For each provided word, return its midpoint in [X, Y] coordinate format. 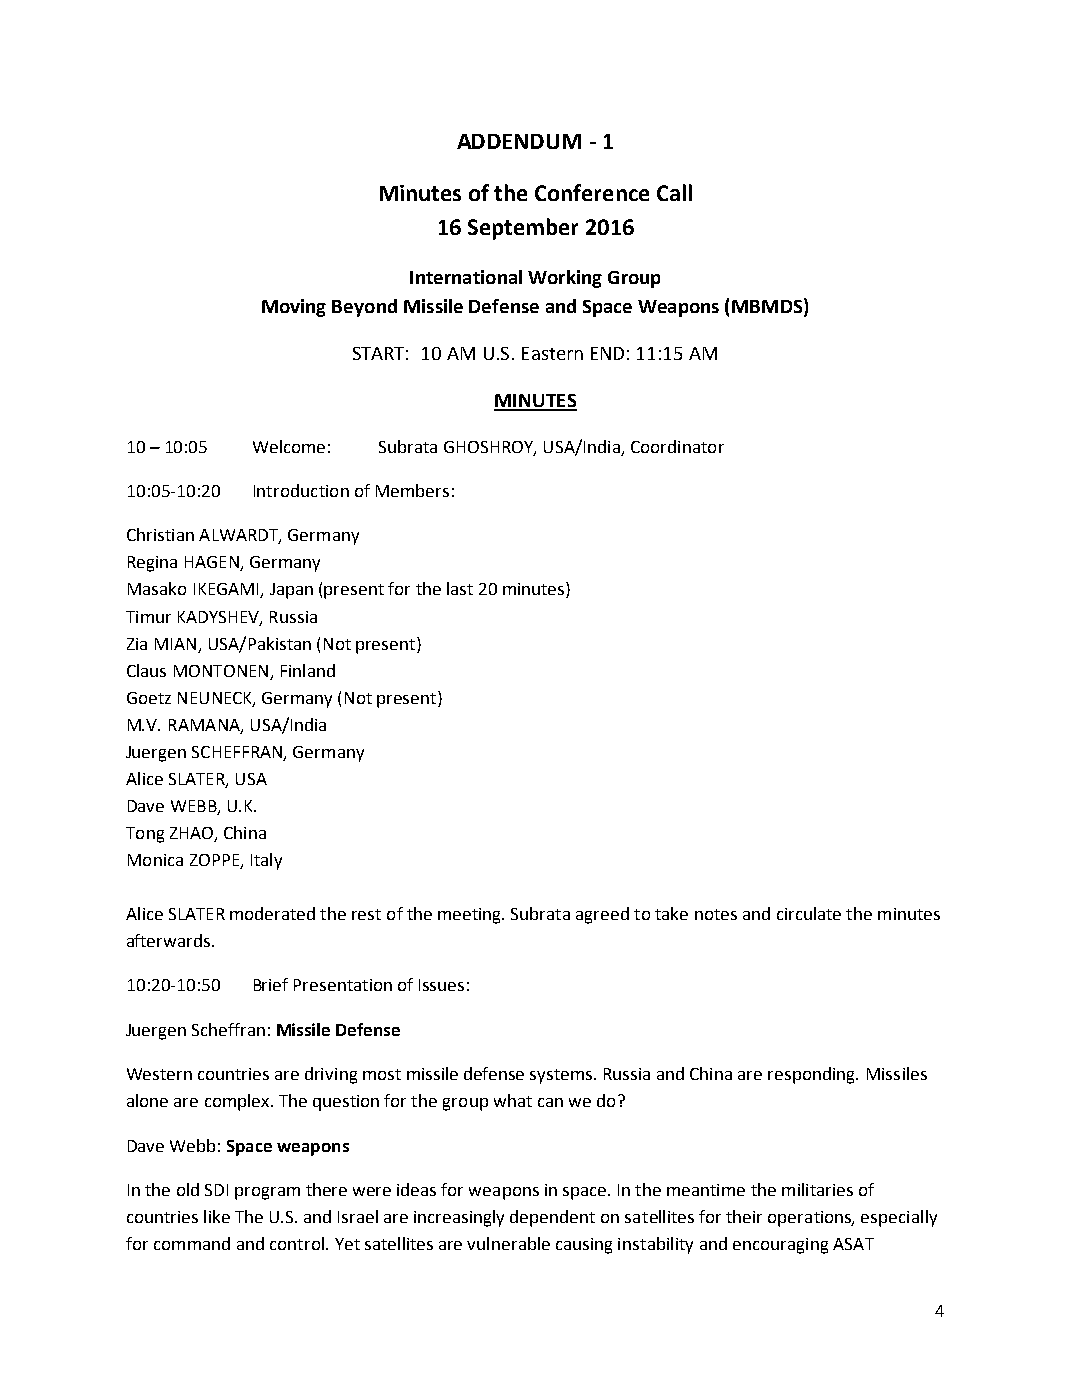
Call [674, 192]
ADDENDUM [519, 141]
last [460, 588]
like [217, 1216]
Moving [294, 308]
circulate [809, 913]
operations [811, 1219]
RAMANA [205, 726]
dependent [552, 1218]
